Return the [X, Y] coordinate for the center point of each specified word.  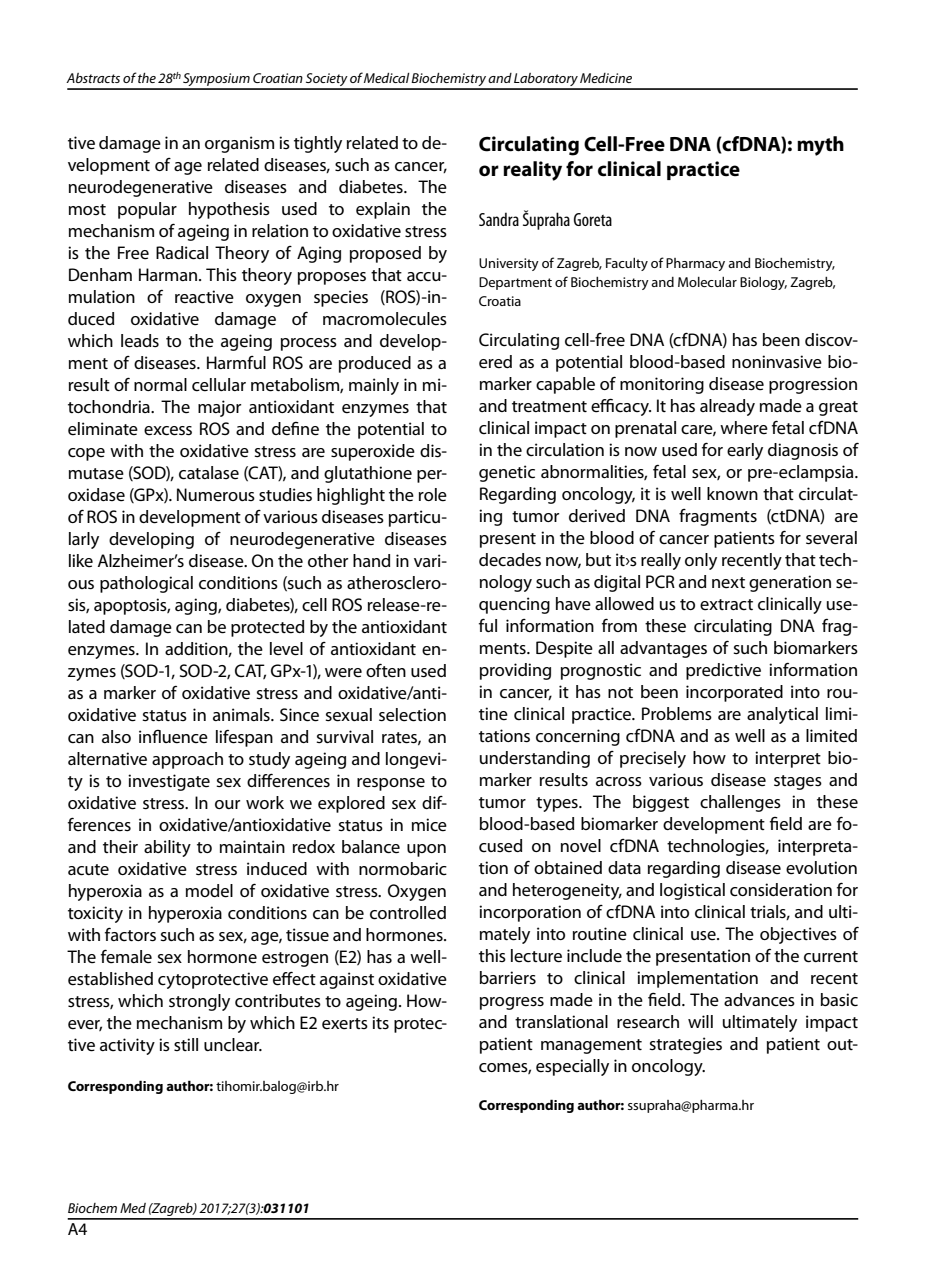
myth [820, 146]
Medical [387, 78]
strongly [199, 1002]
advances [759, 1000]
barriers [508, 978]
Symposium [216, 81]
